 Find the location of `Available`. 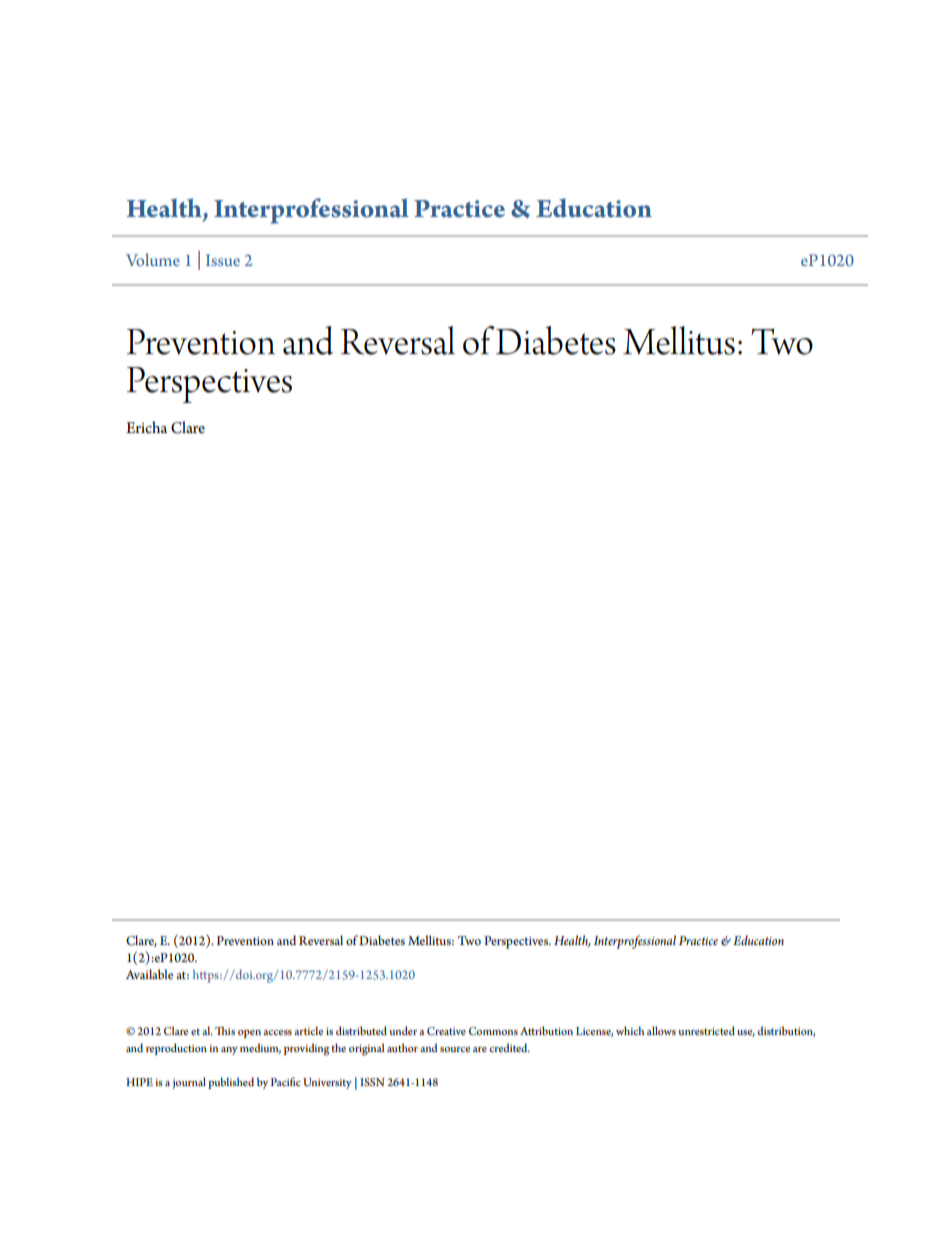

Available is located at coordinates (149, 974).
